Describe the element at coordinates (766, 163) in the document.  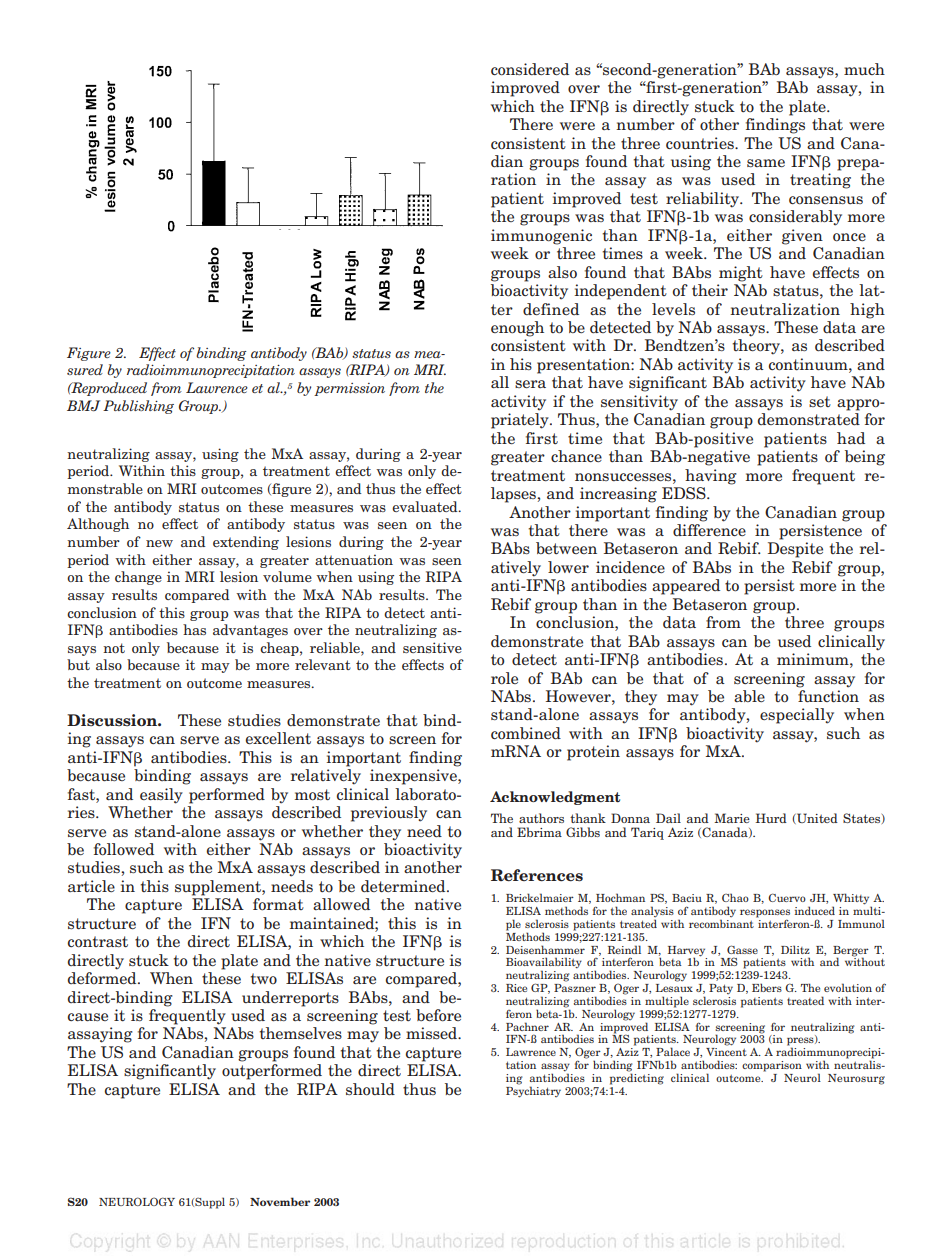
I see `same` at that location.
